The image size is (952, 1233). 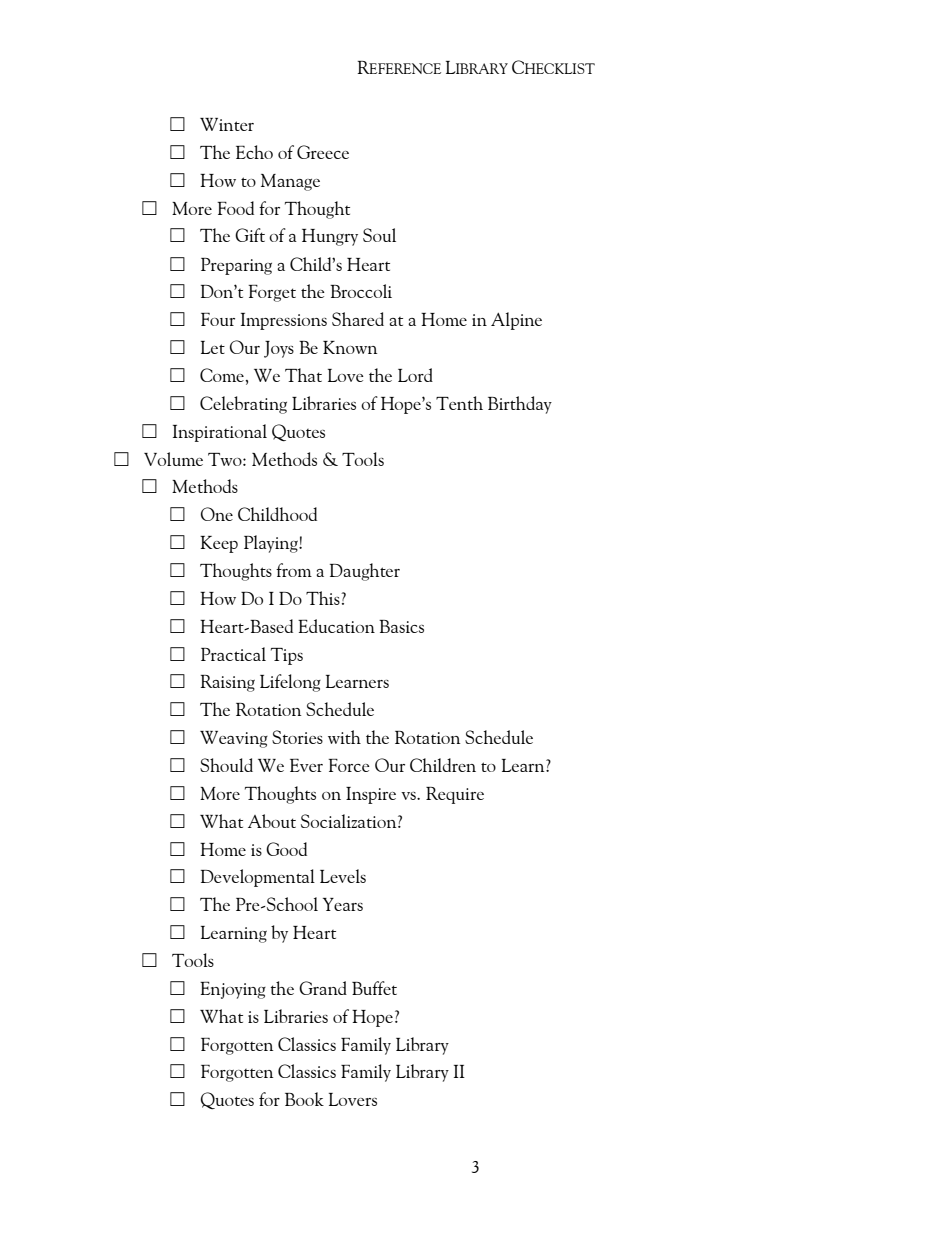 I want to click on Soul, so click(x=379, y=235).
